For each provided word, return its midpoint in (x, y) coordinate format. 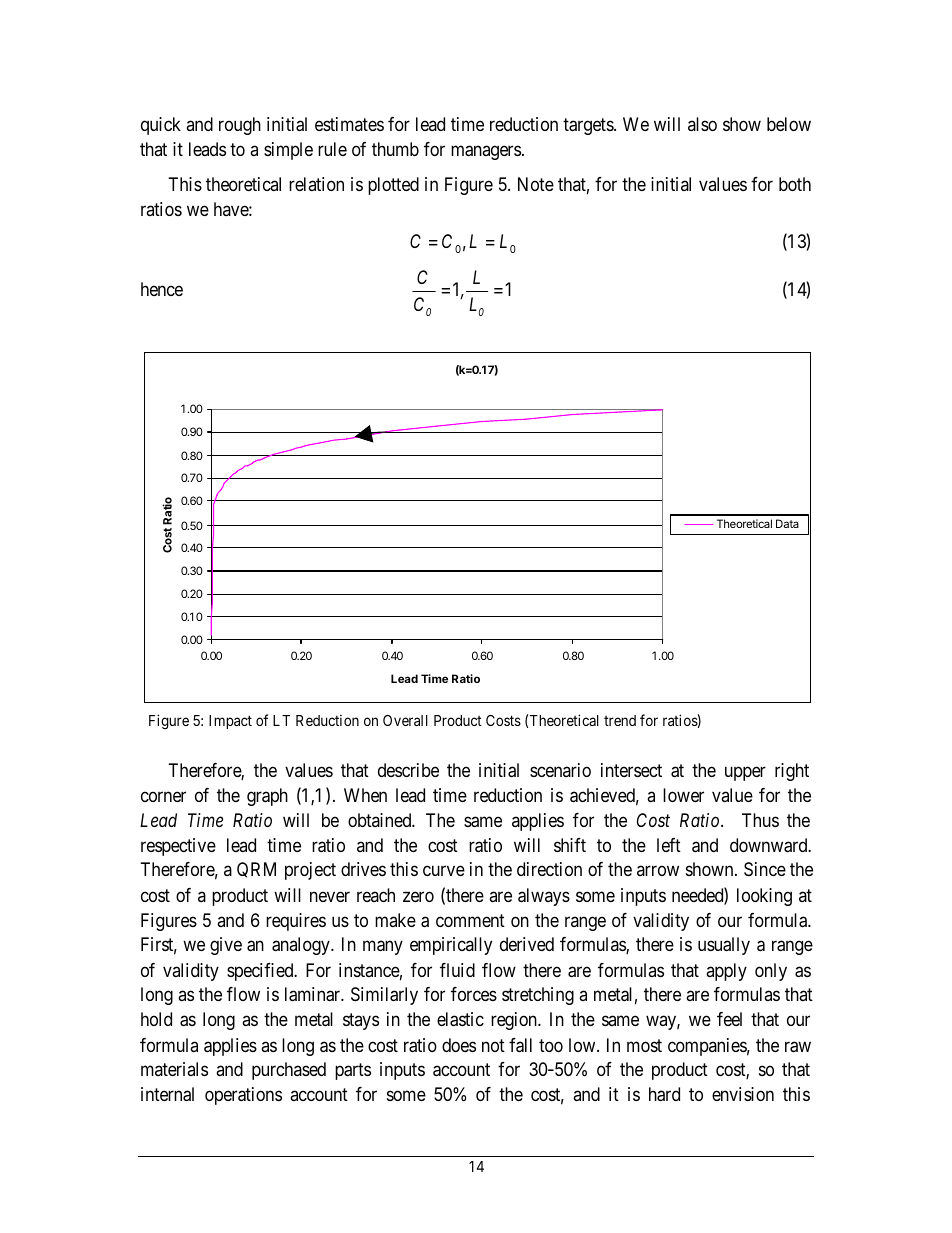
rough (240, 126)
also (702, 124)
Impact (230, 722)
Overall (405, 720)
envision (743, 1094)
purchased (289, 1071)
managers (486, 152)
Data (787, 523)
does (459, 1045)
